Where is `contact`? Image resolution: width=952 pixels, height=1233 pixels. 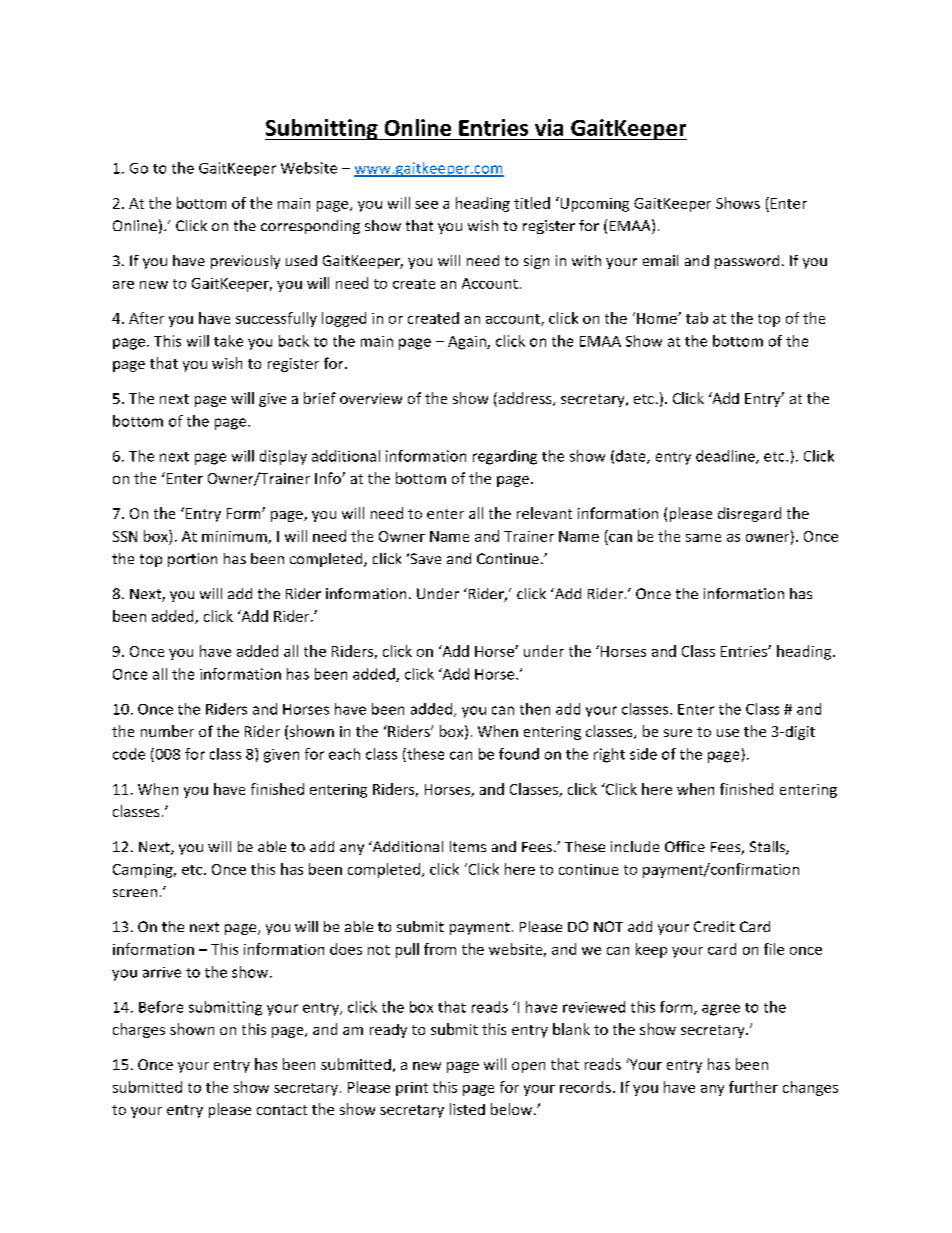
contact is located at coordinates (282, 1110).
